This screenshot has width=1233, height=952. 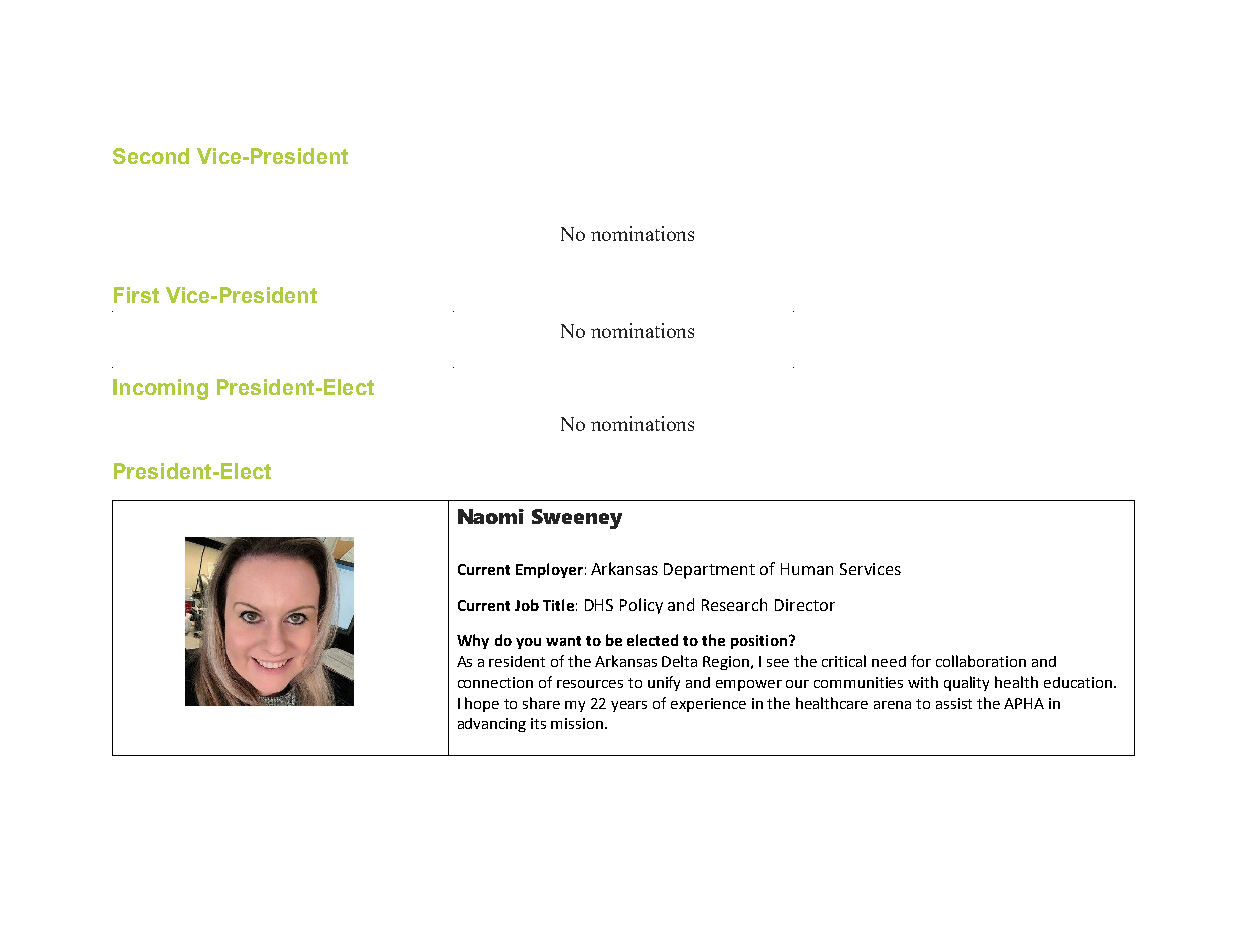 I want to click on Second, so click(x=151, y=156).
